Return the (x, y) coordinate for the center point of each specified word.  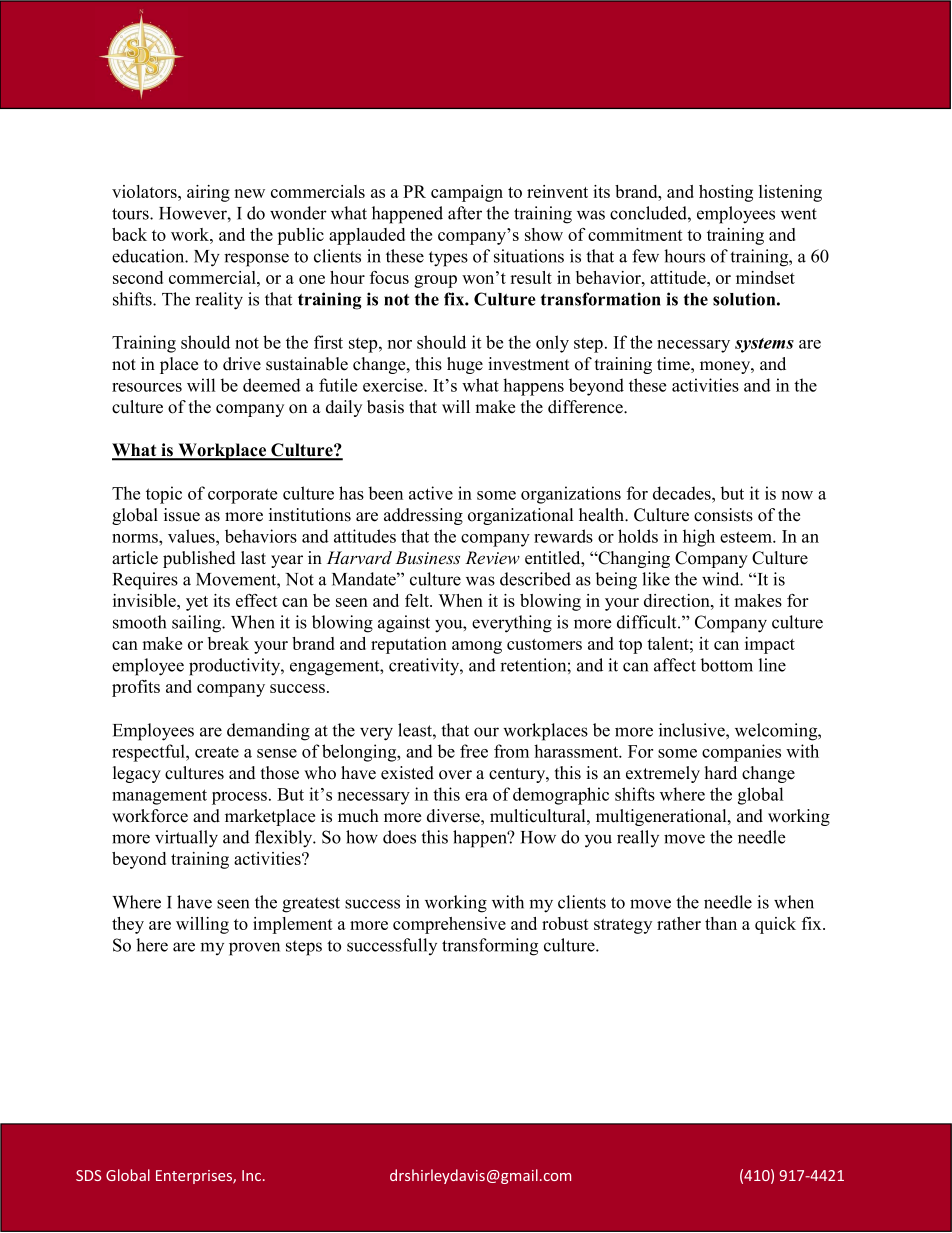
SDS (88, 1175)
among (477, 647)
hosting (726, 193)
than (721, 923)
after (465, 213)
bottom (727, 665)
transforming (490, 947)
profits (136, 688)
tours (131, 214)
